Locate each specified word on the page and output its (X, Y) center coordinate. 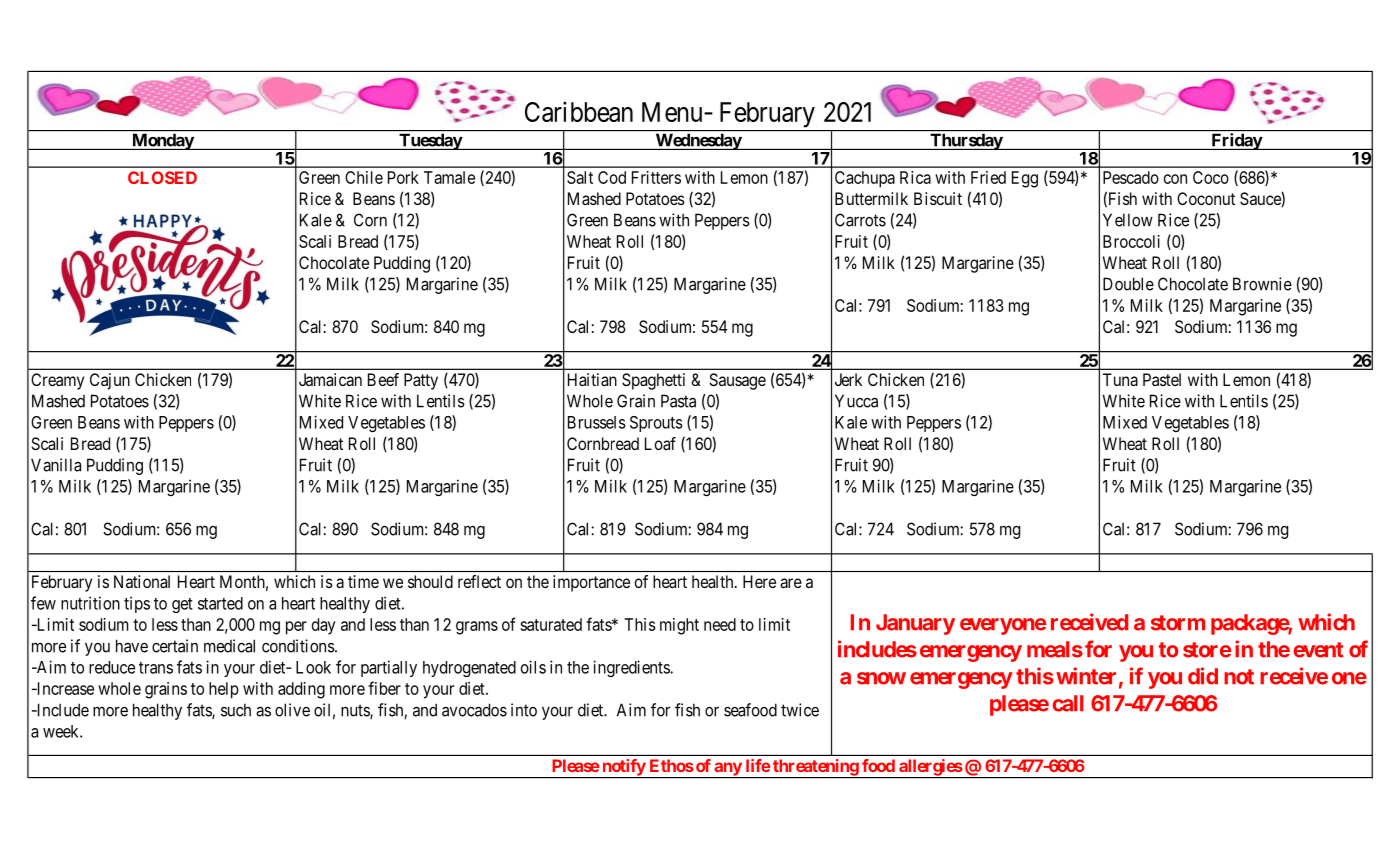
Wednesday (698, 142)
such (236, 710)
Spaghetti (653, 381)
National (142, 581)
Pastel (1162, 379)
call (1068, 703)
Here (759, 581)
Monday (162, 142)
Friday (1236, 141)
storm (1178, 623)
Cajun (110, 381)
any (727, 770)
